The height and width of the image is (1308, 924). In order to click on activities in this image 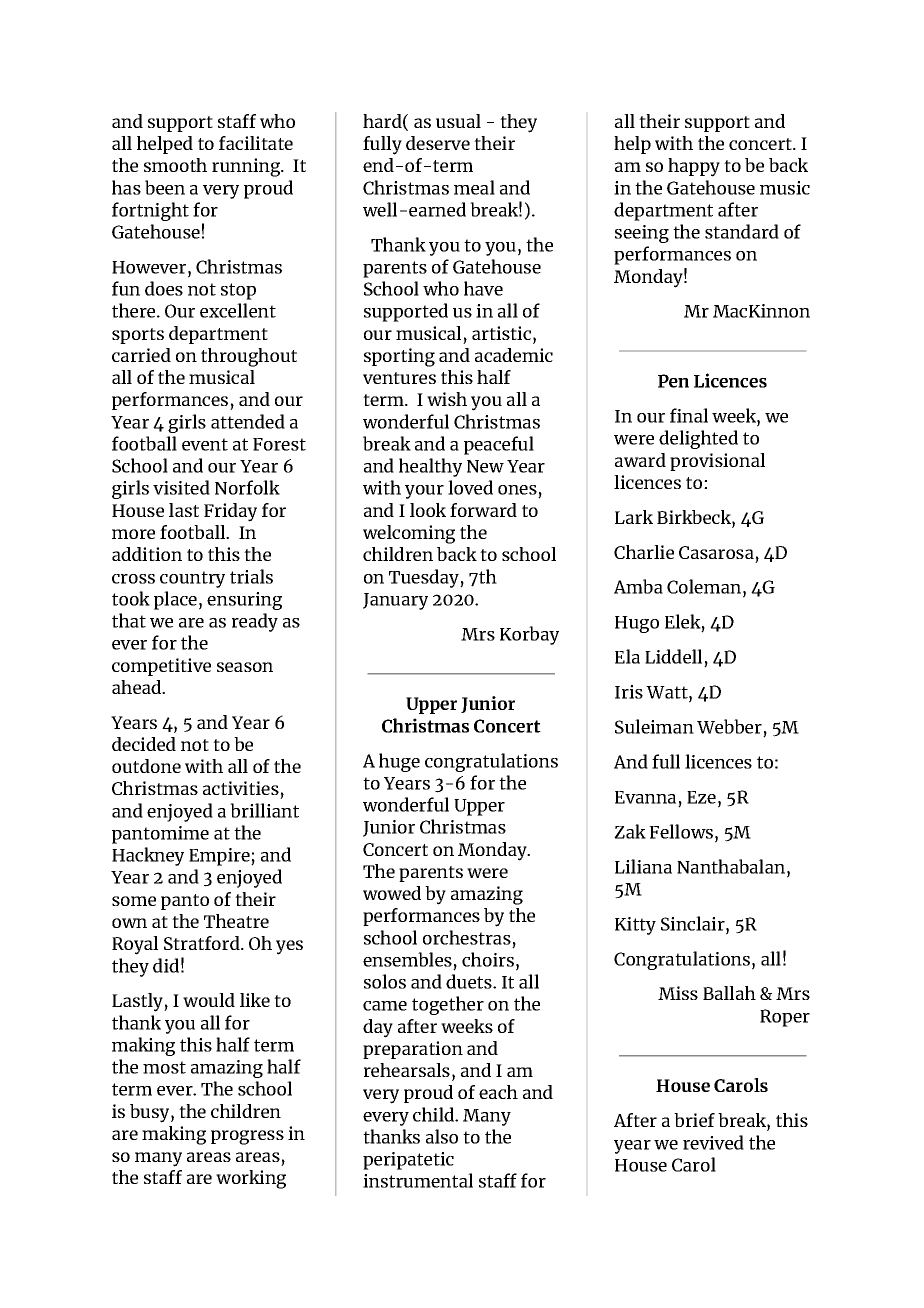, I will do `click(241, 788)`.
